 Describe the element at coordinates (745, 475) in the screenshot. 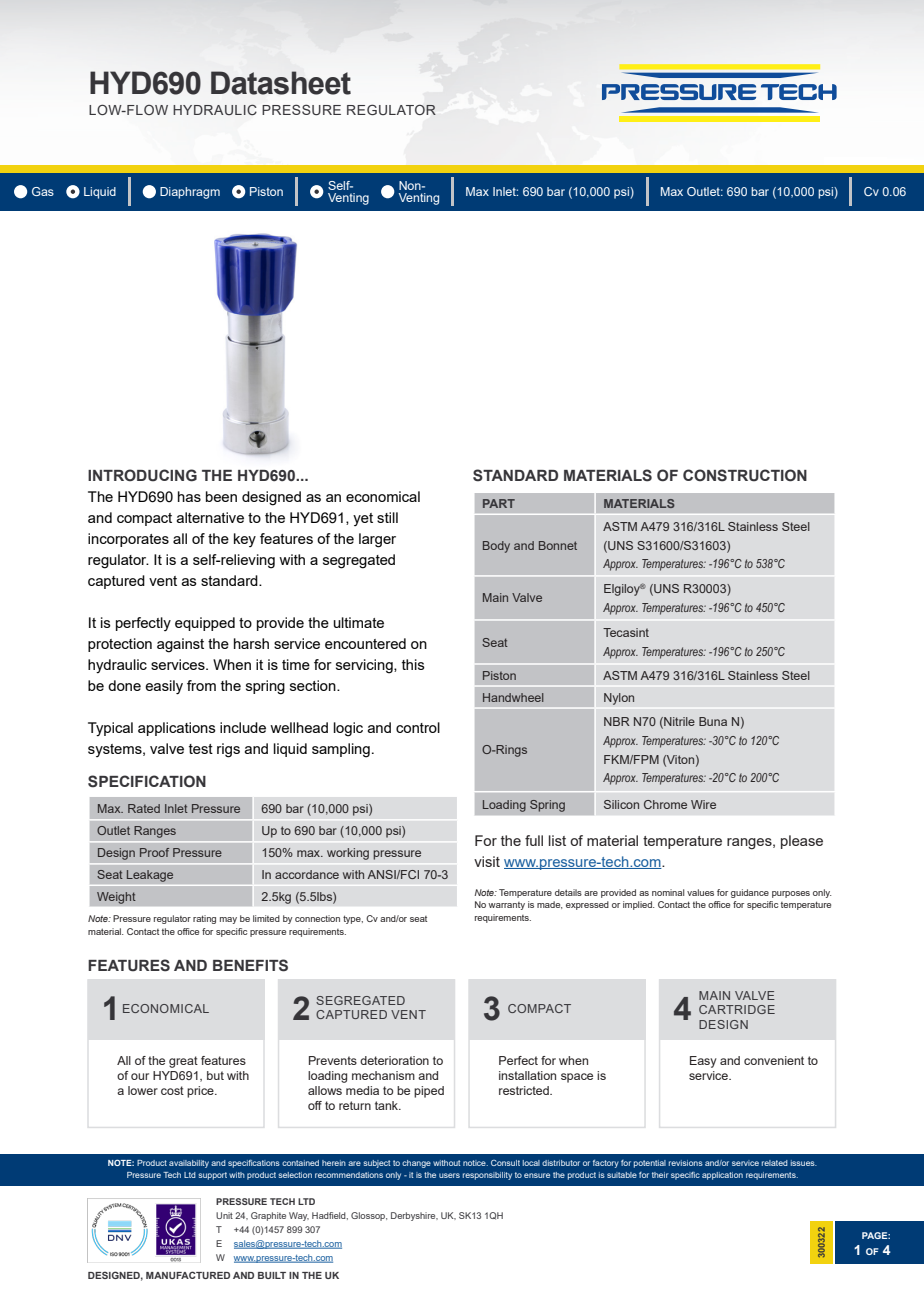

I see `CONSTRUCTION` at that location.
